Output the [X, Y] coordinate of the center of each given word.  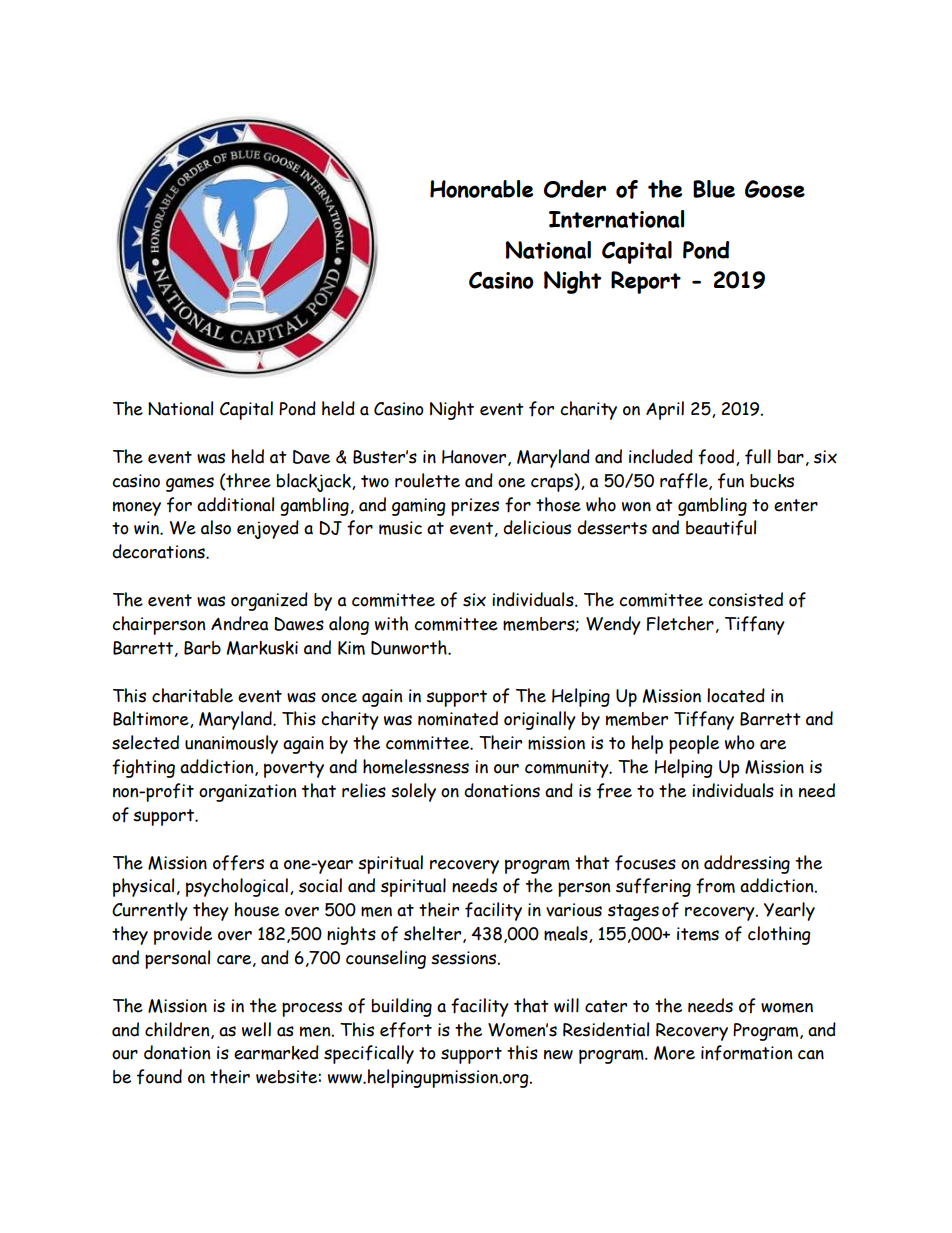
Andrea [239, 623]
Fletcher [680, 623]
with [391, 623]
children [178, 1030]
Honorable [481, 189]
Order [575, 189]
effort [406, 1030]
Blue [714, 189]
